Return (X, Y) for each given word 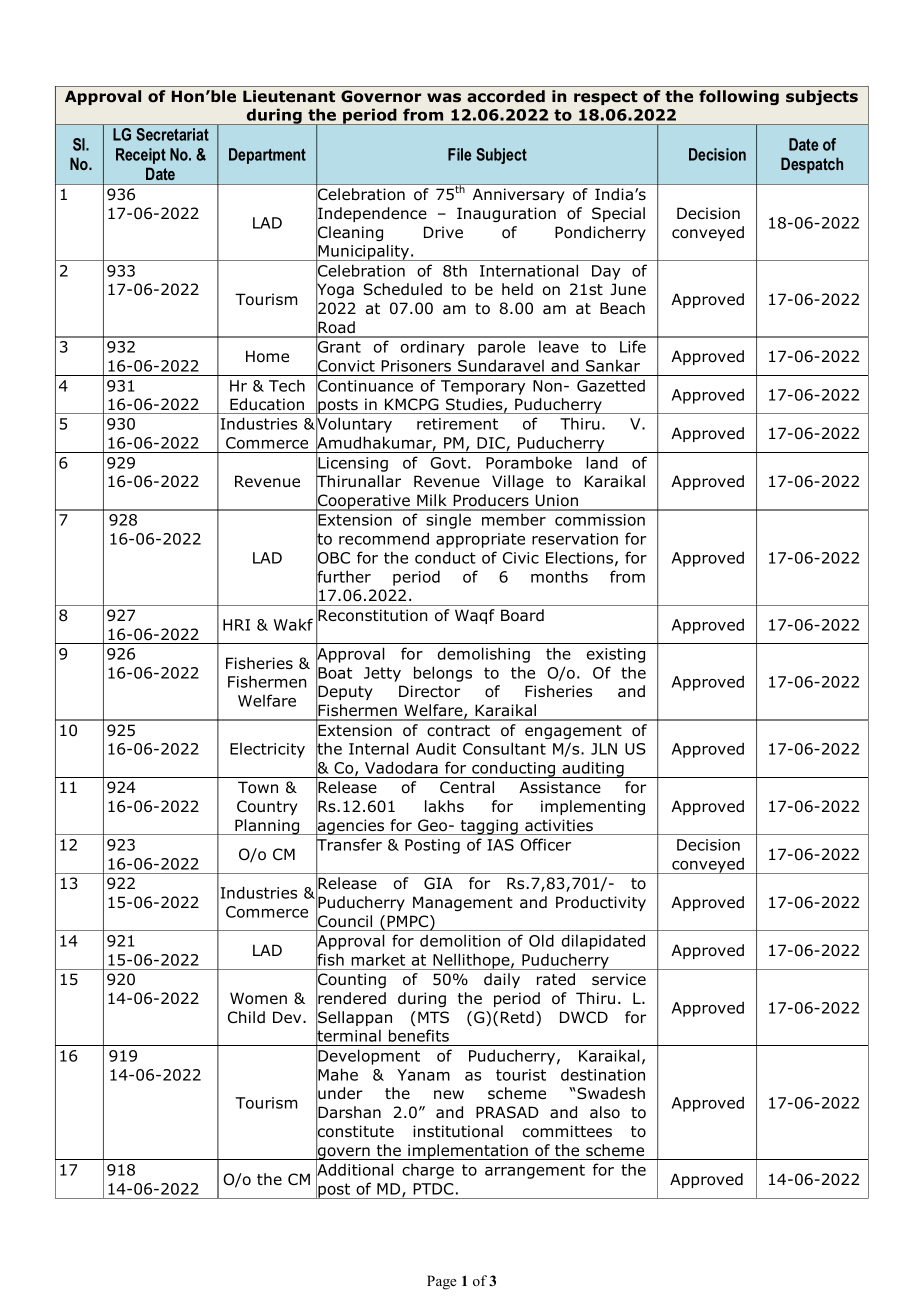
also (605, 1112)
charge (428, 1171)
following (739, 97)
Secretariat (172, 134)
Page (441, 1282)
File (459, 154)
